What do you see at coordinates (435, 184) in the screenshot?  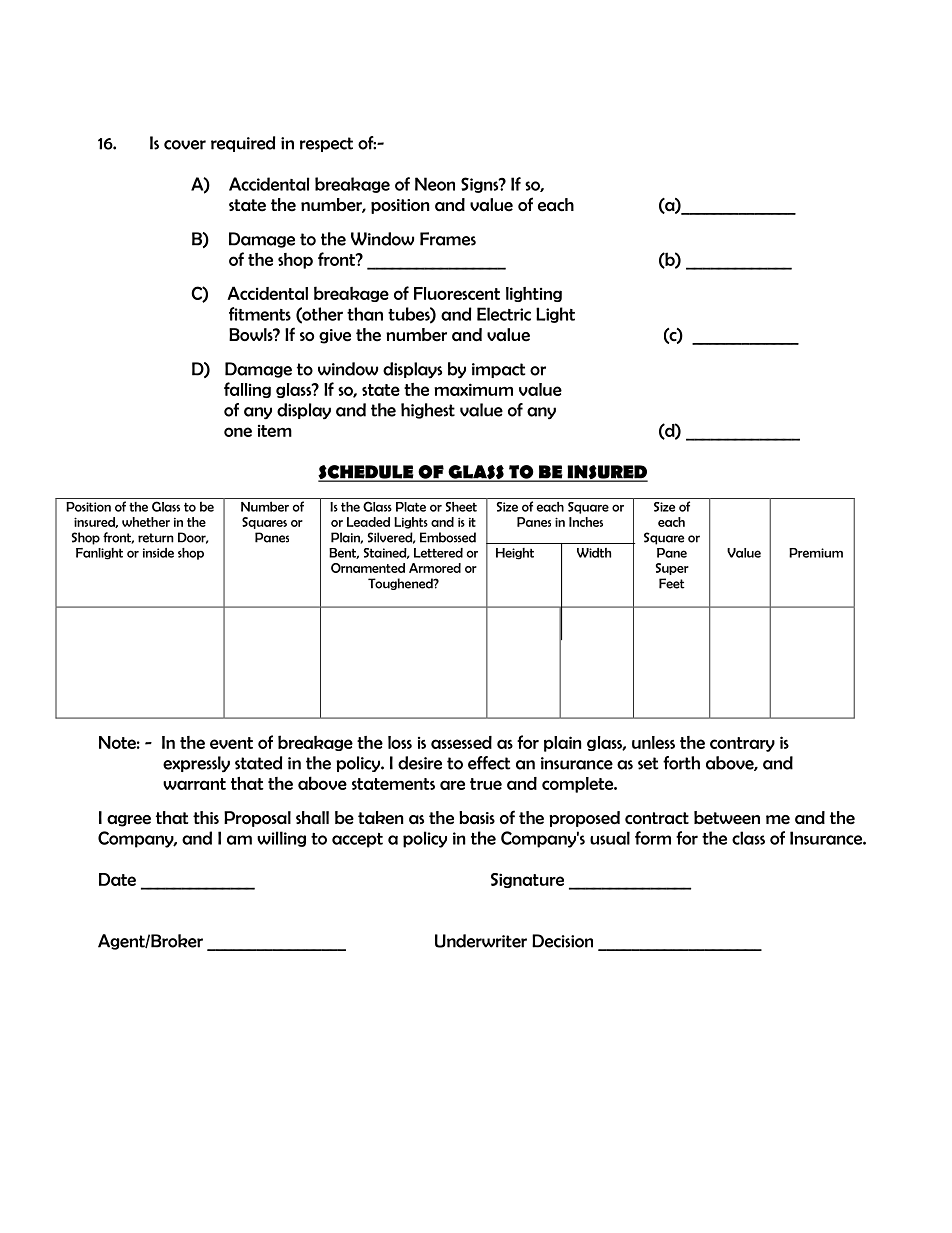 I see `Neon` at bounding box center [435, 184].
